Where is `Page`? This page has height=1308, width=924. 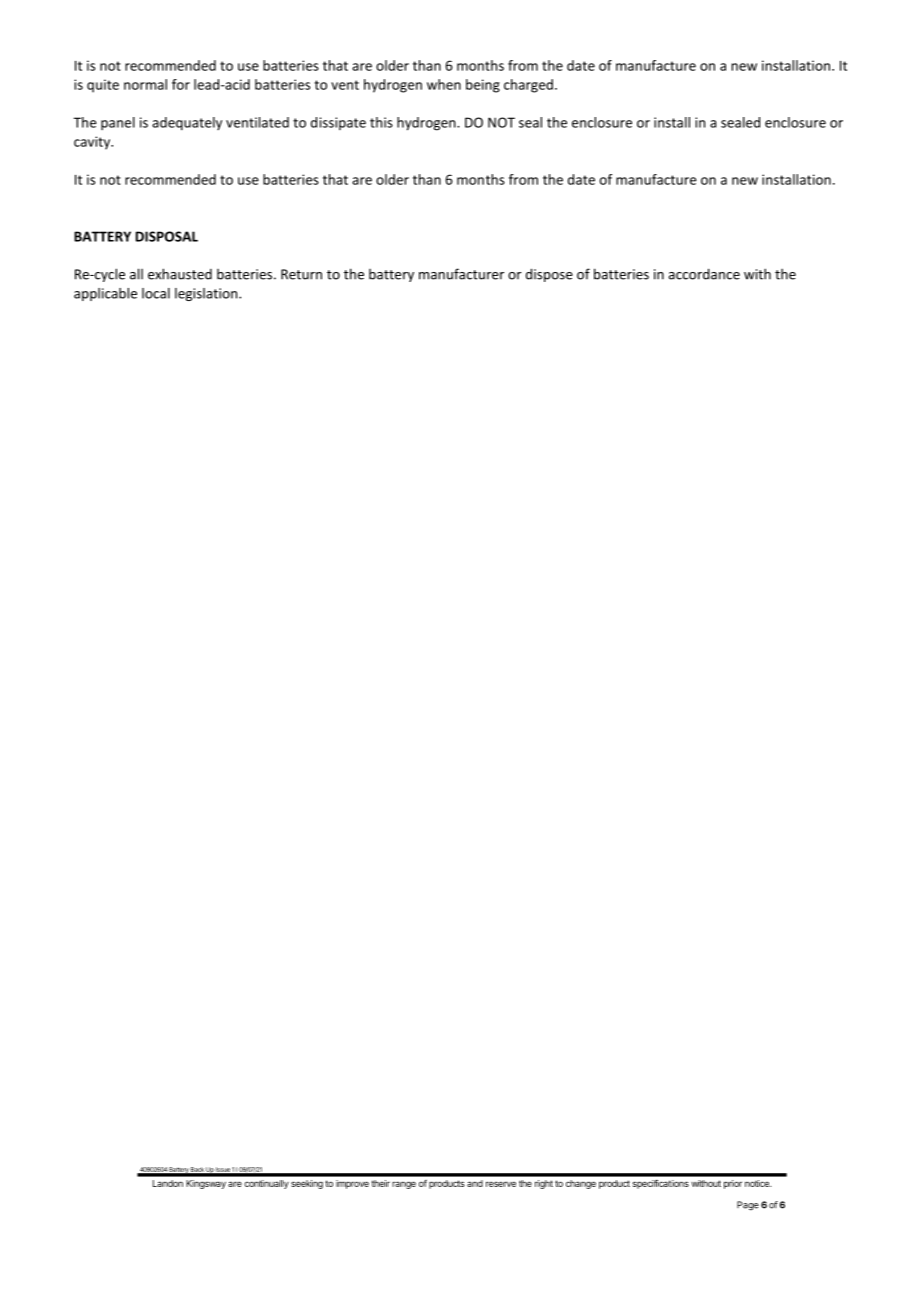 Page is located at coordinates (748, 1206).
